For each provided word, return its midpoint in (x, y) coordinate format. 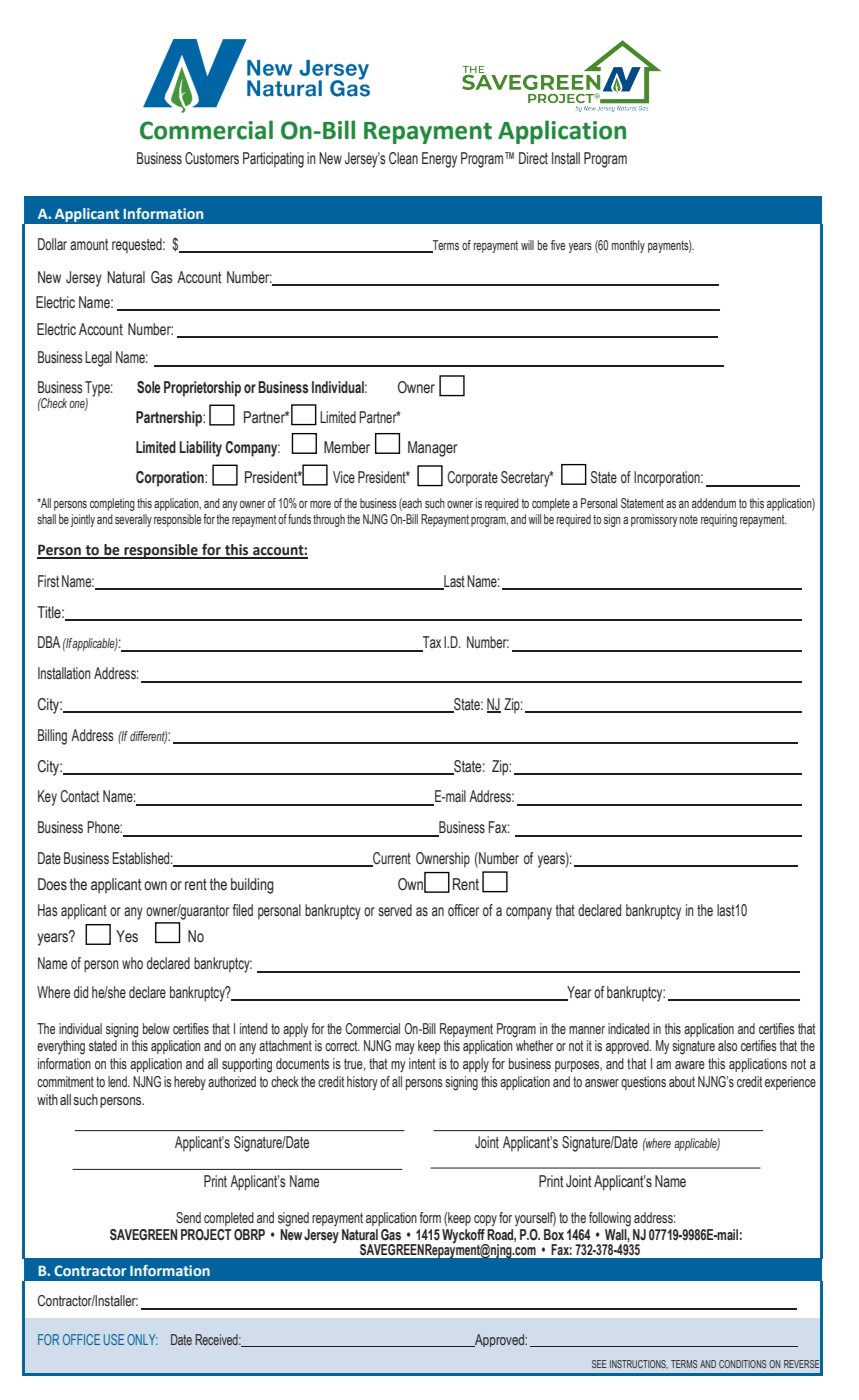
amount (89, 245)
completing (112, 504)
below (156, 1028)
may (405, 1048)
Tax (431, 643)
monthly (628, 246)
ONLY (142, 1339)
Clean (403, 158)
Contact (79, 796)
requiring (719, 520)
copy (485, 1220)
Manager (433, 449)
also (727, 1045)
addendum (714, 503)
